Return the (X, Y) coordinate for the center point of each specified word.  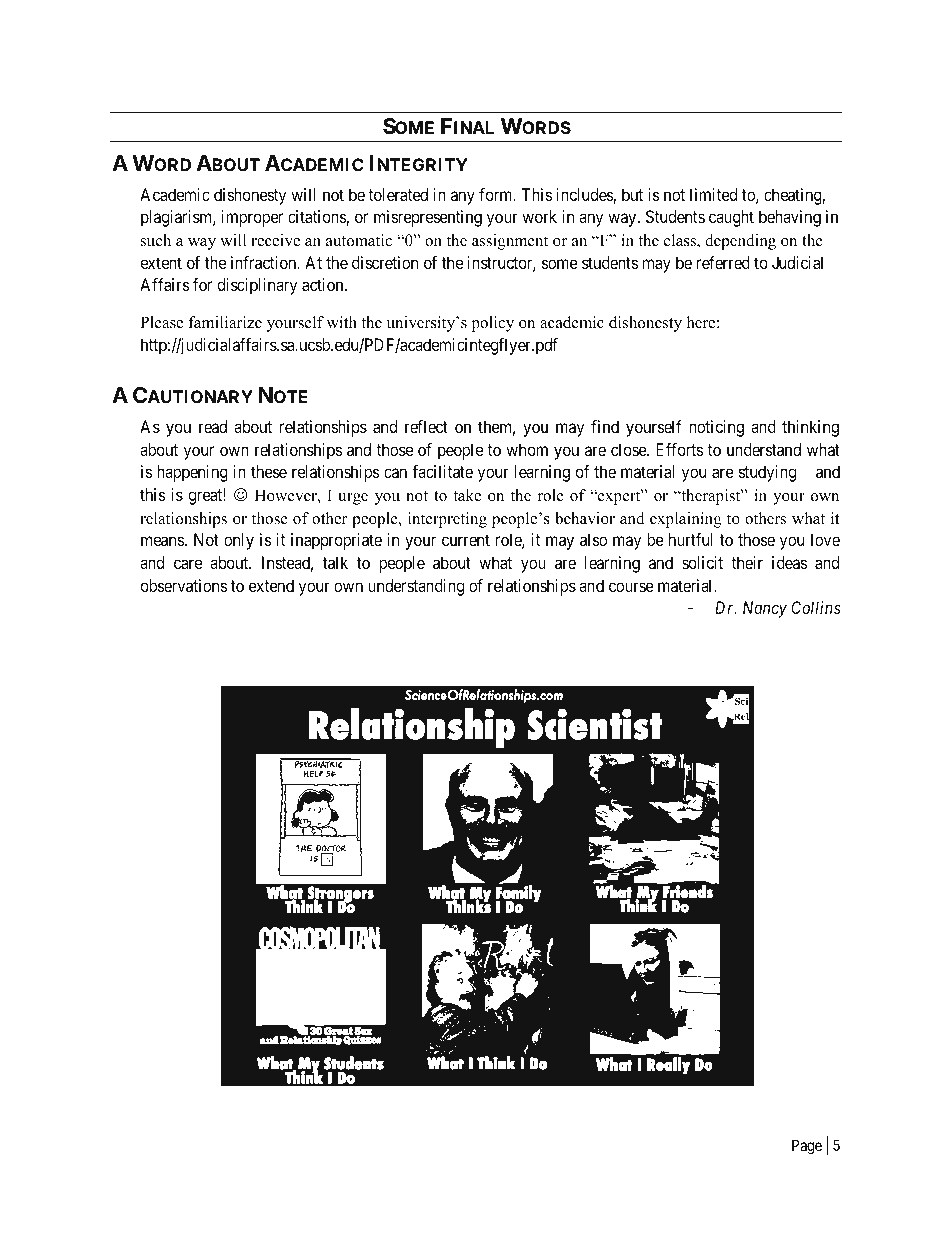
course (631, 587)
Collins (816, 607)
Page (807, 1147)
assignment (510, 242)
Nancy (765, 609)
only (239, 541)
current (466, 540)
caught (731, 218)
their (747, 562)
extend (271, 585)
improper (252, 218)
